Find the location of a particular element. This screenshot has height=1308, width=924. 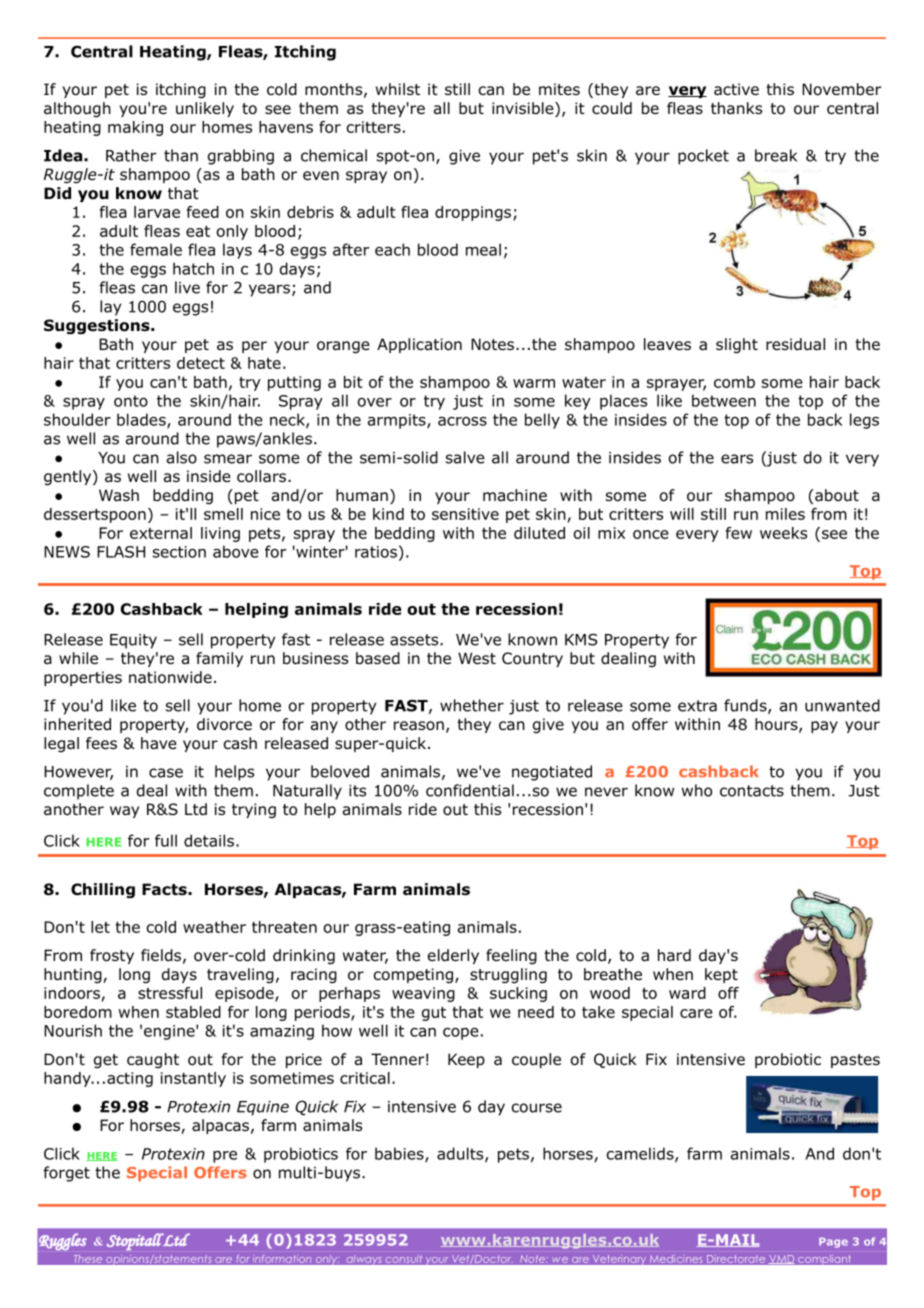

kept is located at coordinates (721, 975).
